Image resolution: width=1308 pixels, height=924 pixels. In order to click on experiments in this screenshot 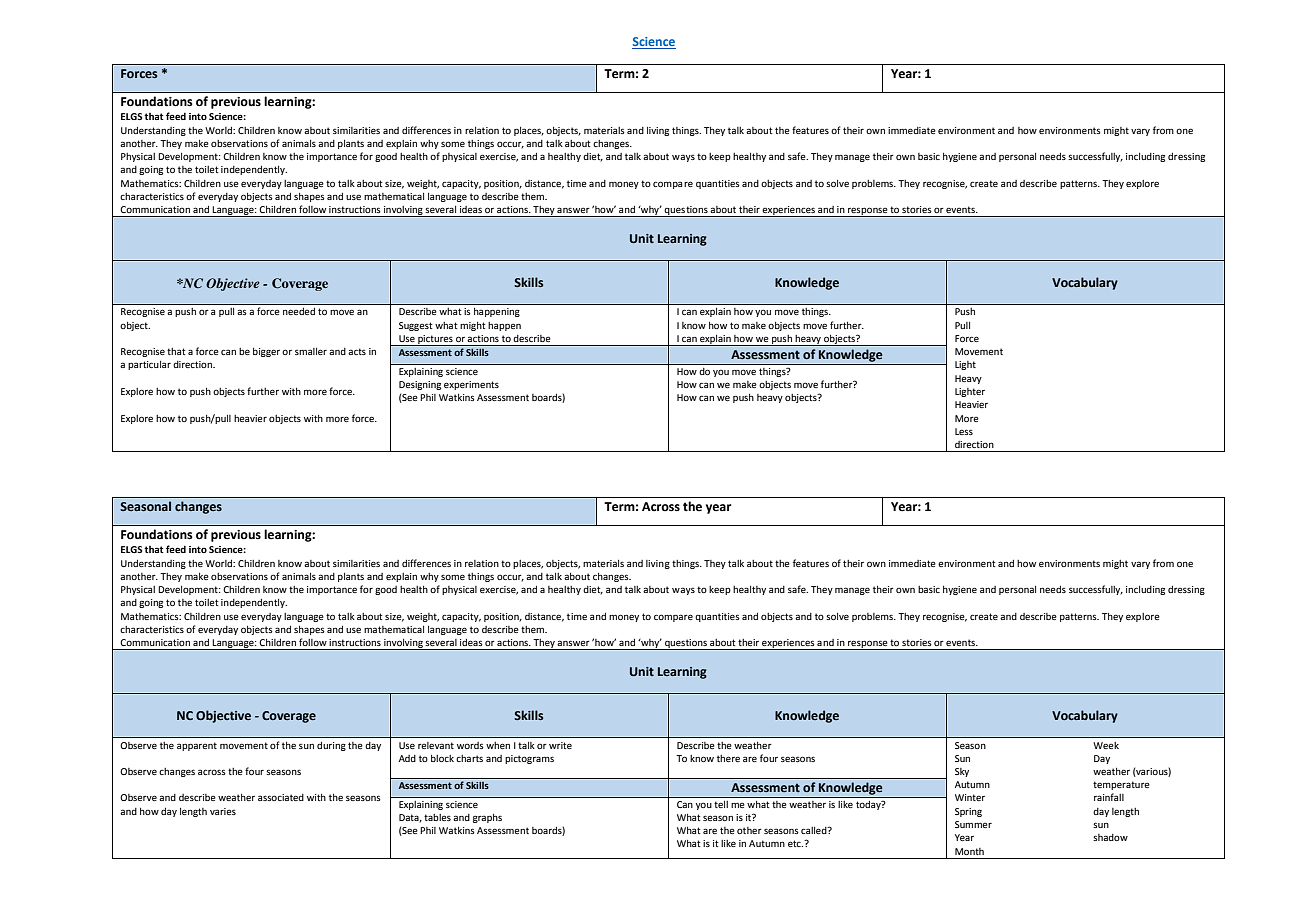, I will do `click(471, 385)`.
